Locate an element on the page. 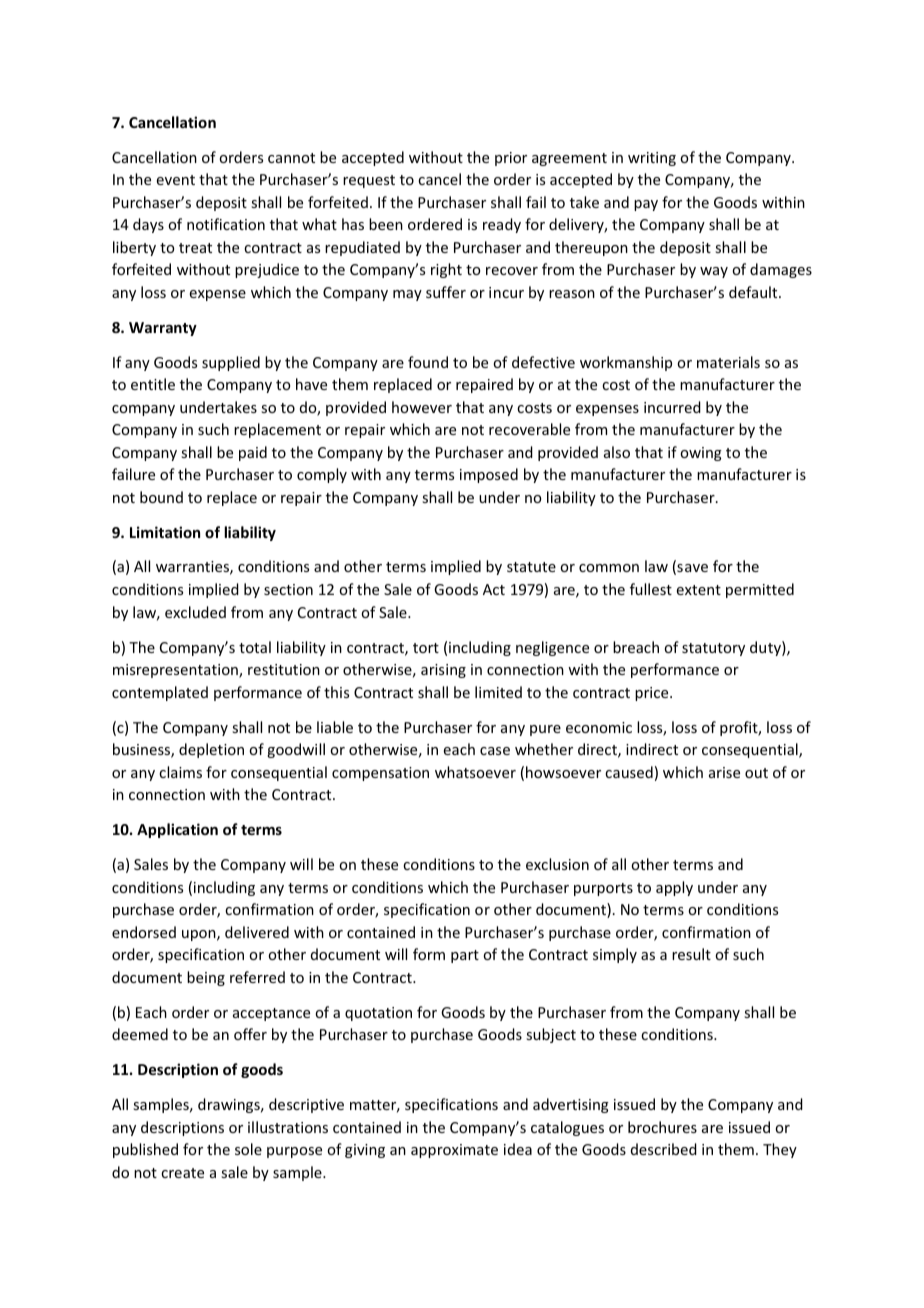 The height and width of the image is (1308, 924). result is located at coordinates (691, 954).
